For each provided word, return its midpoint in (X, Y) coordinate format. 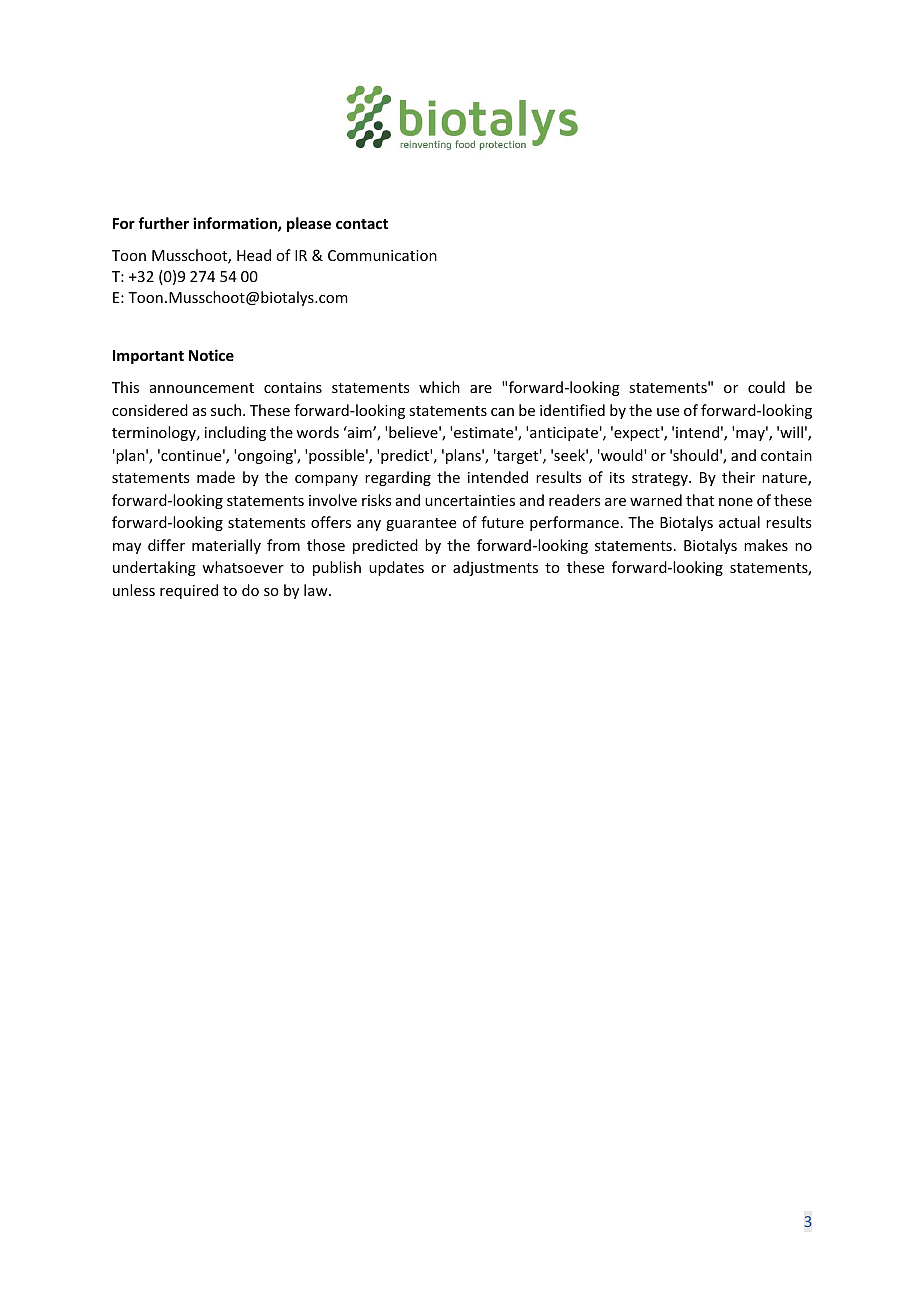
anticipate (564, 434)
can (502, 412)
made (216, 477)
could (766, 387)
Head (254, 255)
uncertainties (470, 500)
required (189, 591)
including (235, 433)
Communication (382, 255)
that (700, 500)
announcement (202, 388)
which (439, 387)
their (738, 477)
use (668, 412)
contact (362, 224)
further (163, 223)
